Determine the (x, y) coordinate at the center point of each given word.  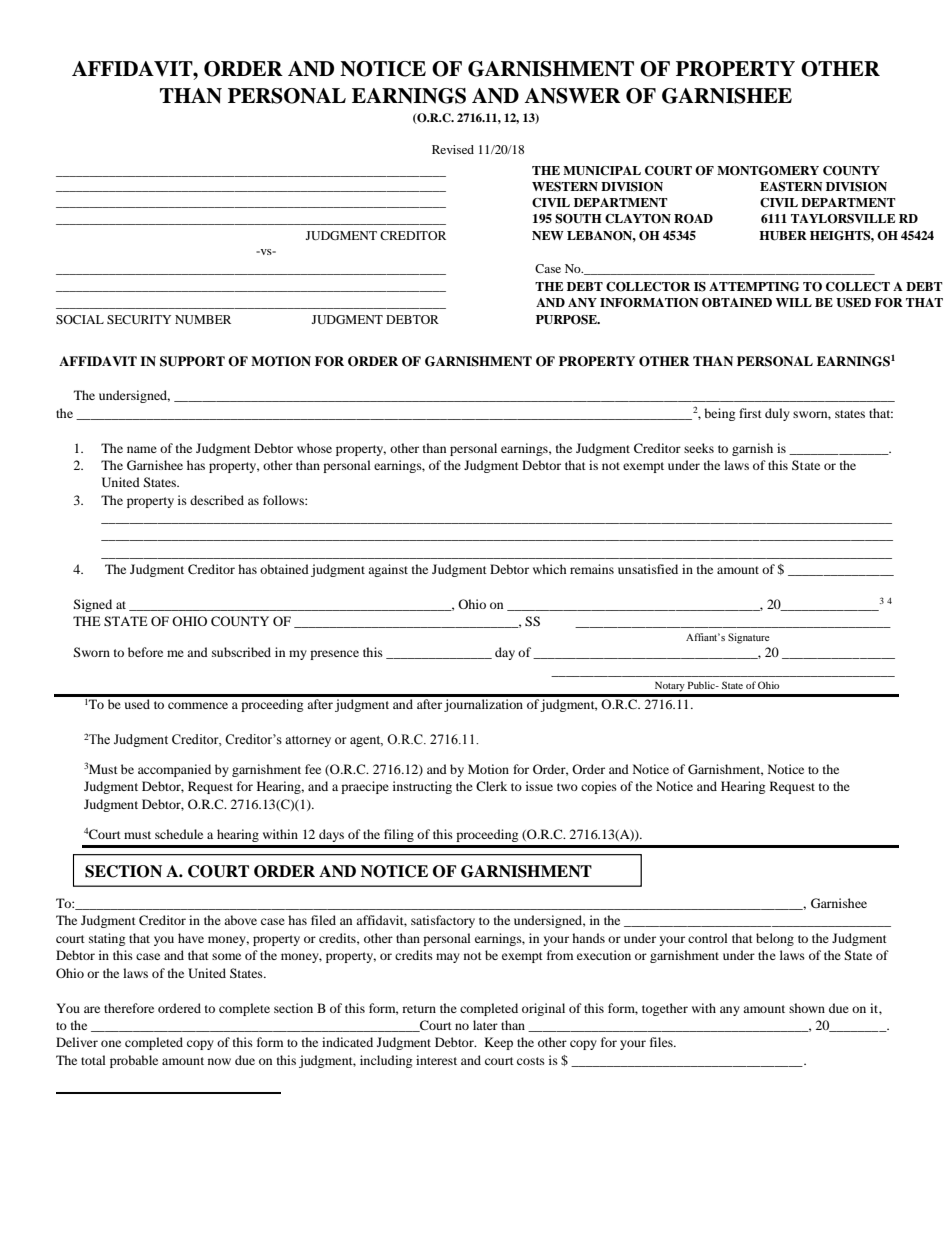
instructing (422, 787)
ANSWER (572, 96)
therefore (129, 1008)
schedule (179, 834)
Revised (453, 149)
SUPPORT (192, 361)
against (388, 570)
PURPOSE (567, 320)
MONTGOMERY (768, 171)
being (719, 414)
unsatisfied (648, 569)
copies (599, 787)
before (145, 652)
